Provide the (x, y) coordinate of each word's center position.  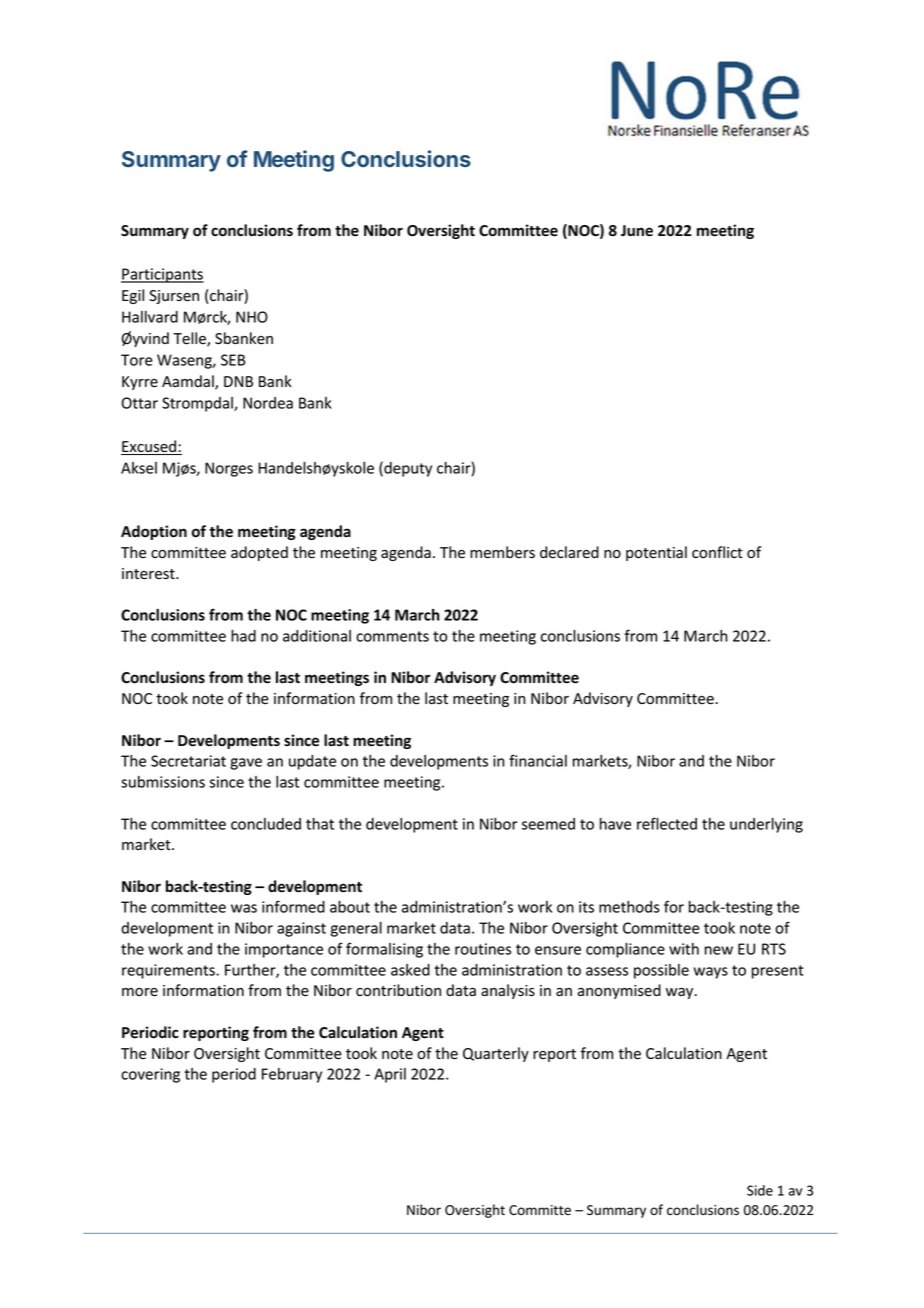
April (390, 1075)
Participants (162, 275)
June (637, 231)
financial (538, 760)
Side (760, 1190)
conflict (717, 552)
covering (150, 1075)
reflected (667, 823)
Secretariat (188, 761)
